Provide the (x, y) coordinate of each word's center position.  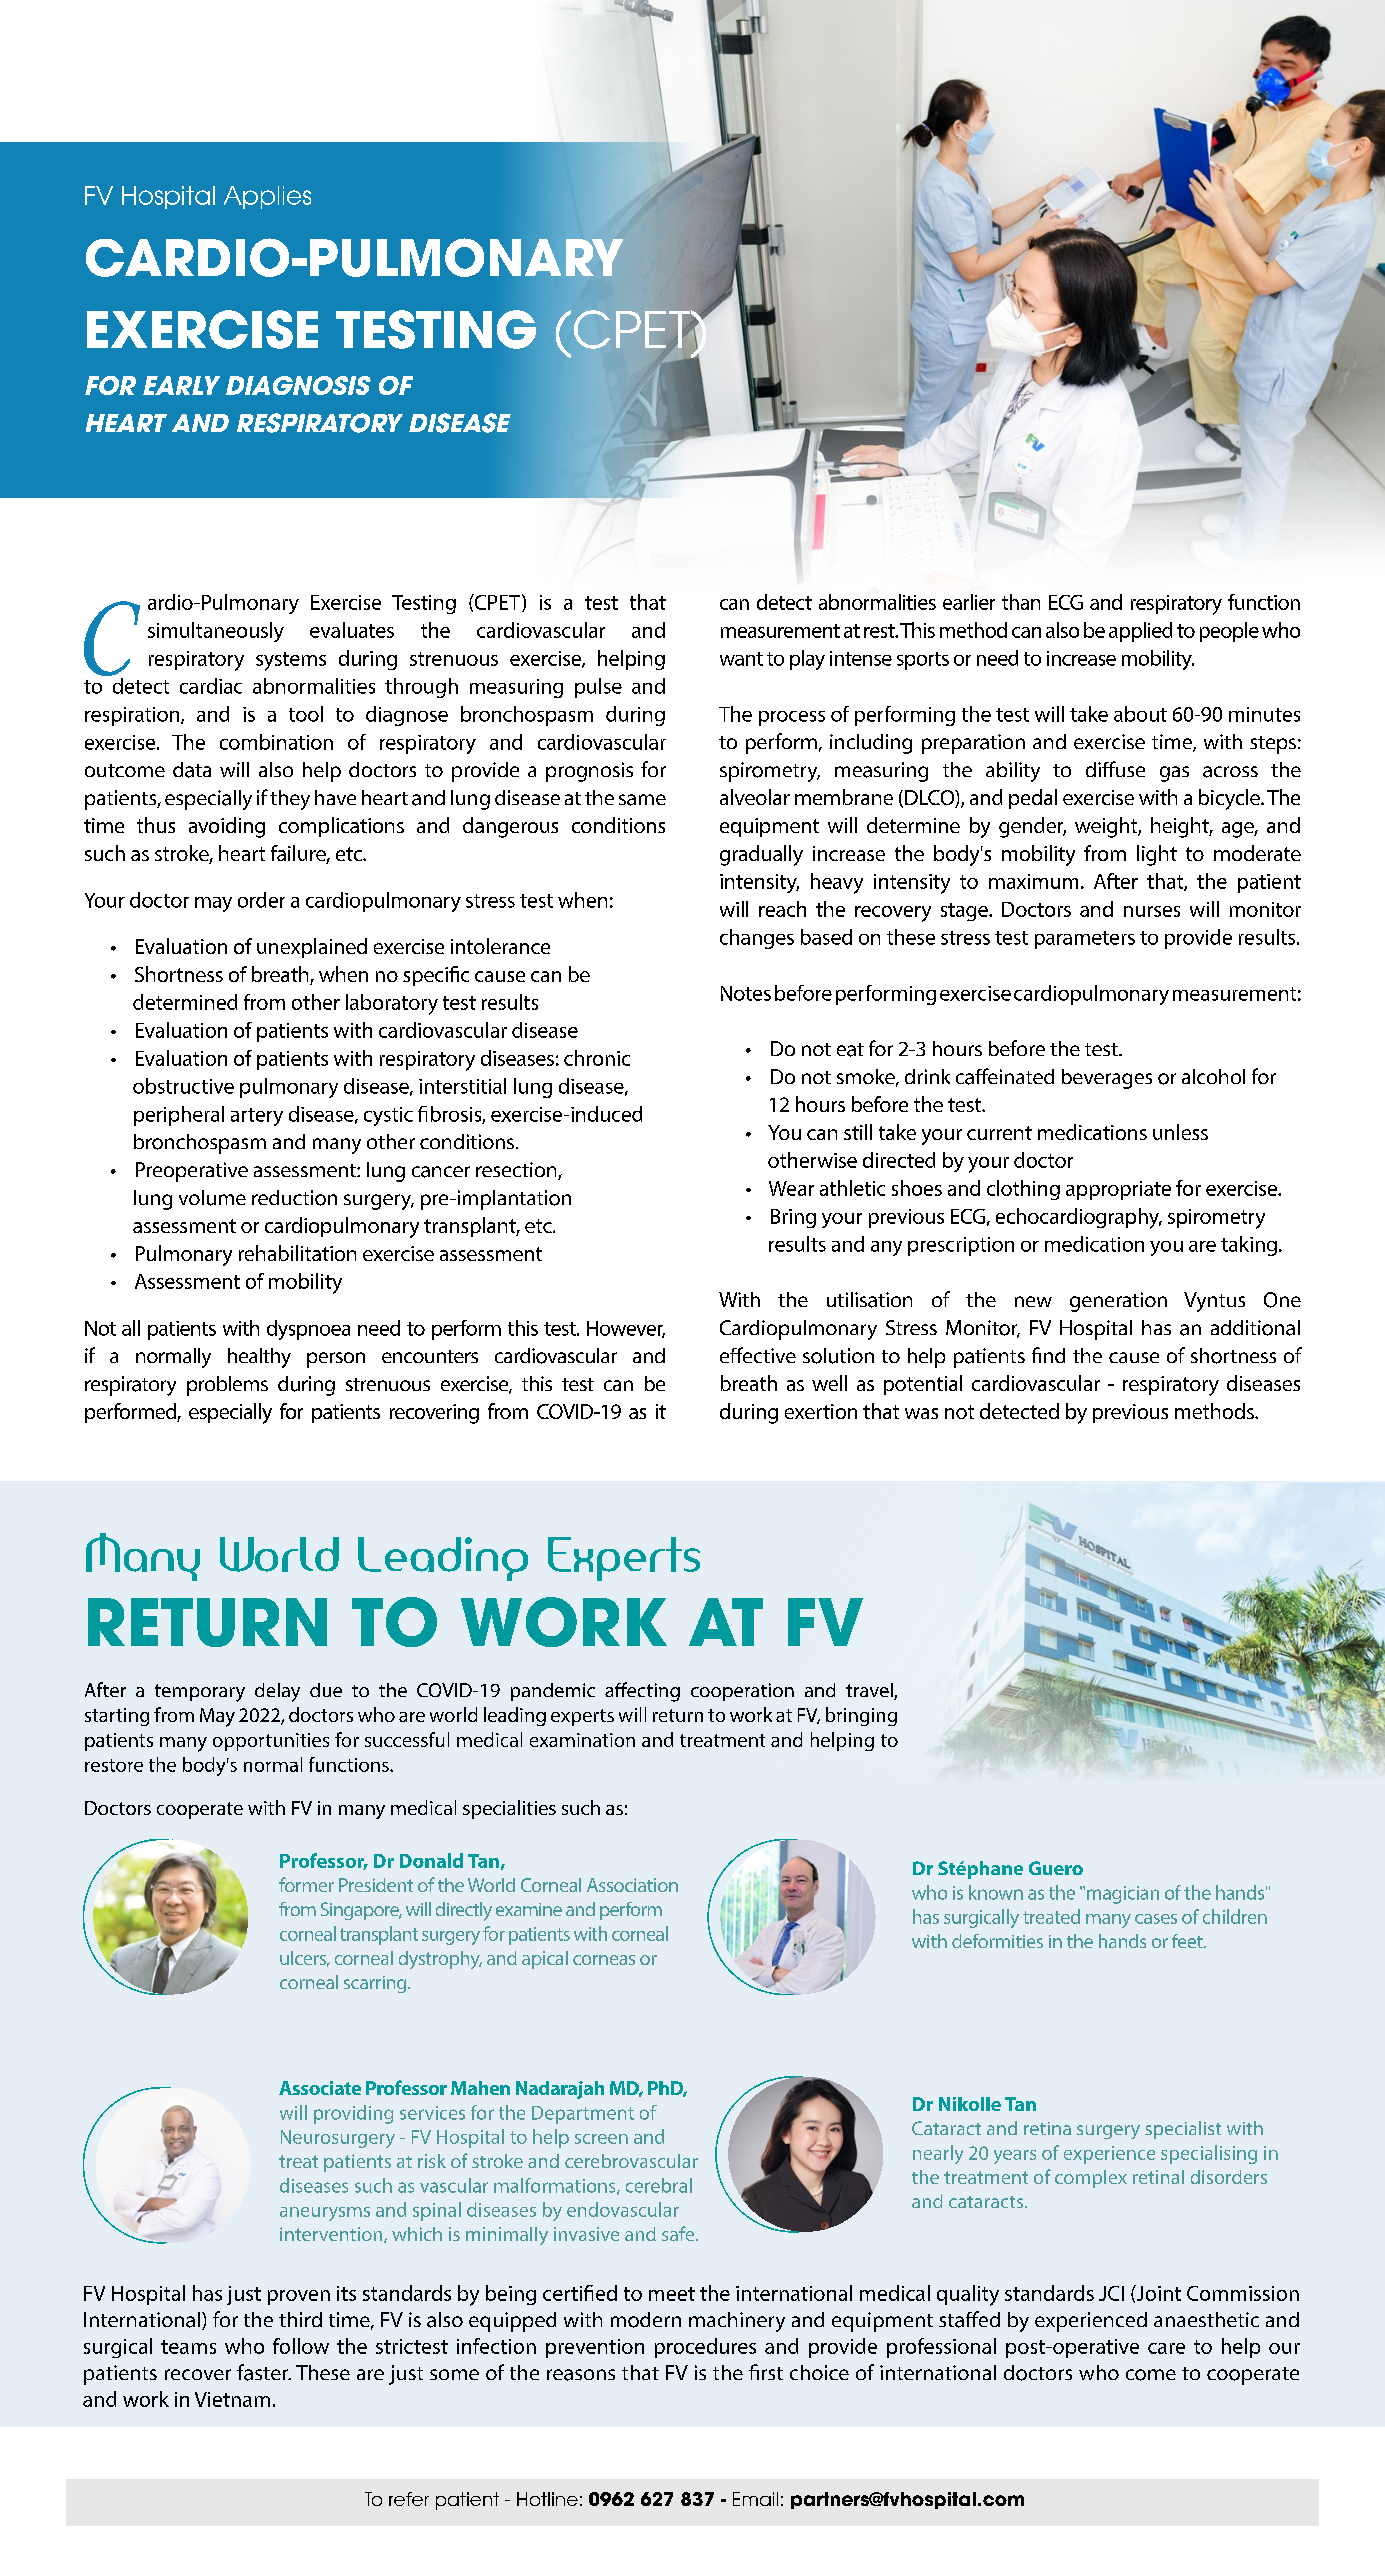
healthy (259, 1358)
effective (758, 1355)
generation (1118, 1302)
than (1021, 602)
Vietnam (232, 2399)
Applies (267, 197)
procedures (705, 2348)
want (741, 659)
